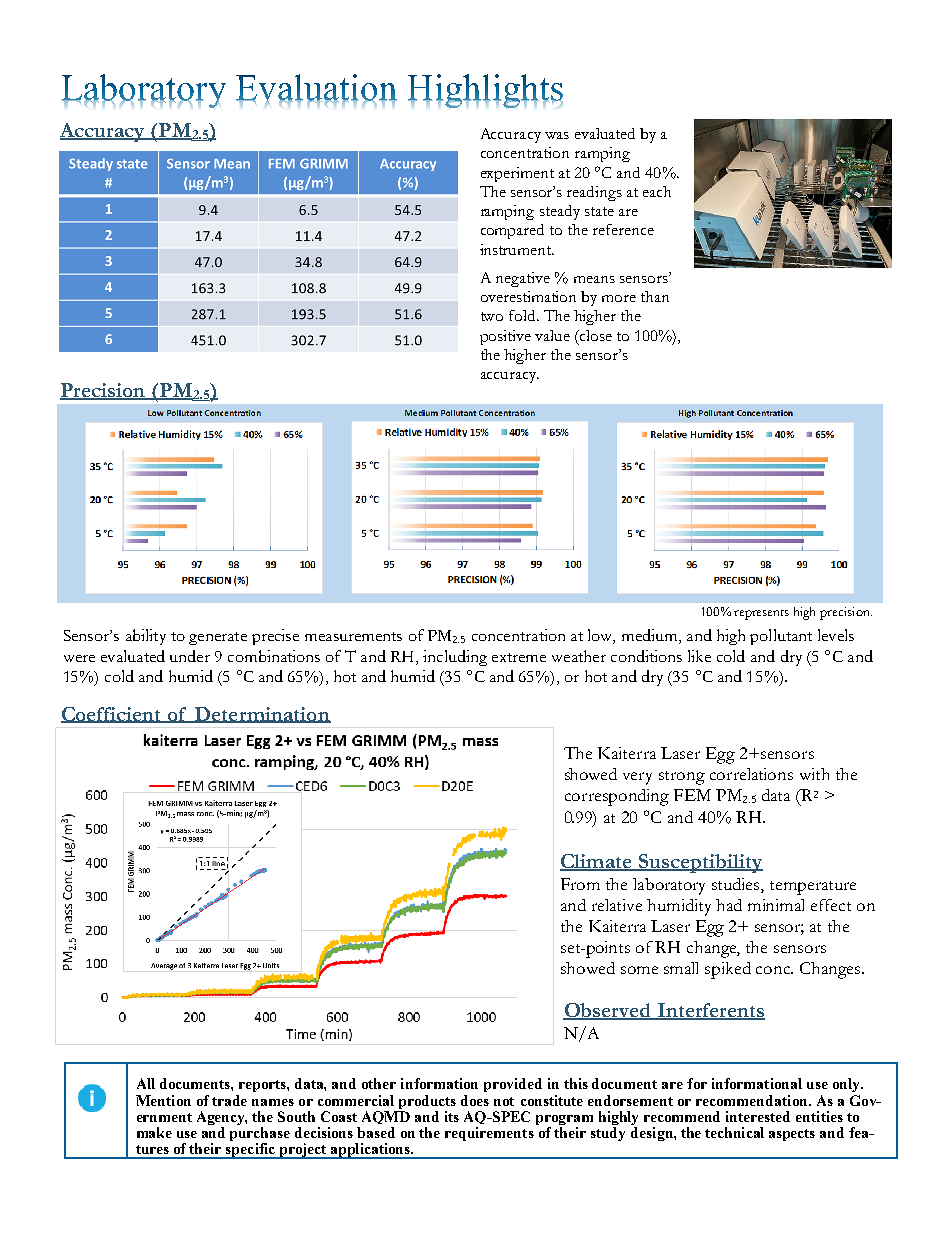 The height and width of the page is (1233, 952). Describe the element at coordinates (761, 615) in the page. I see `represents` at that location.
